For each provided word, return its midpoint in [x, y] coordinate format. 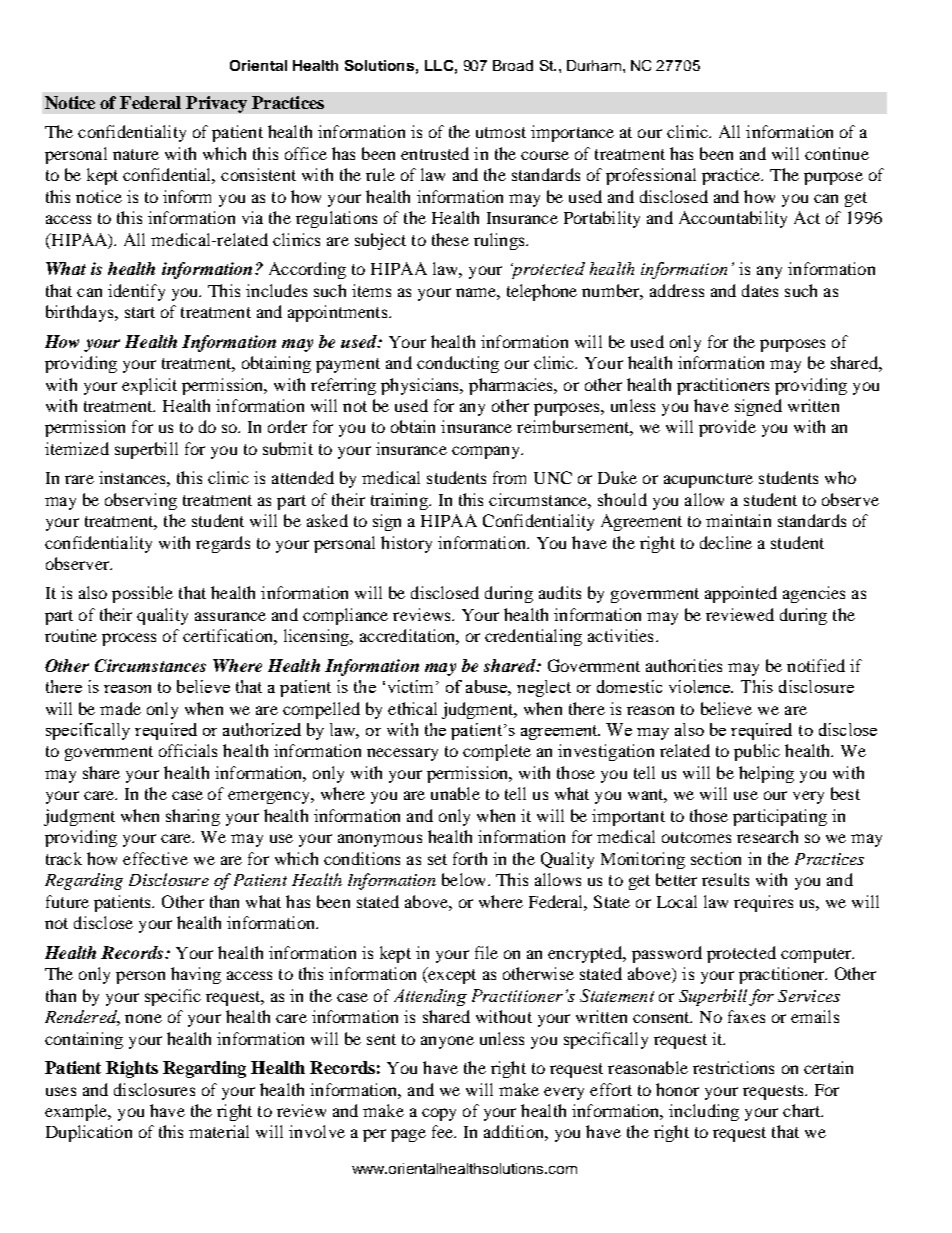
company [487, 452]
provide [727, 428]
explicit [149, 386]
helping [766, 774]
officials [188, 750]
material [219, 1131]
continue [837, 153]
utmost [501, 132]
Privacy [216, 104]
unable [455, 793]
